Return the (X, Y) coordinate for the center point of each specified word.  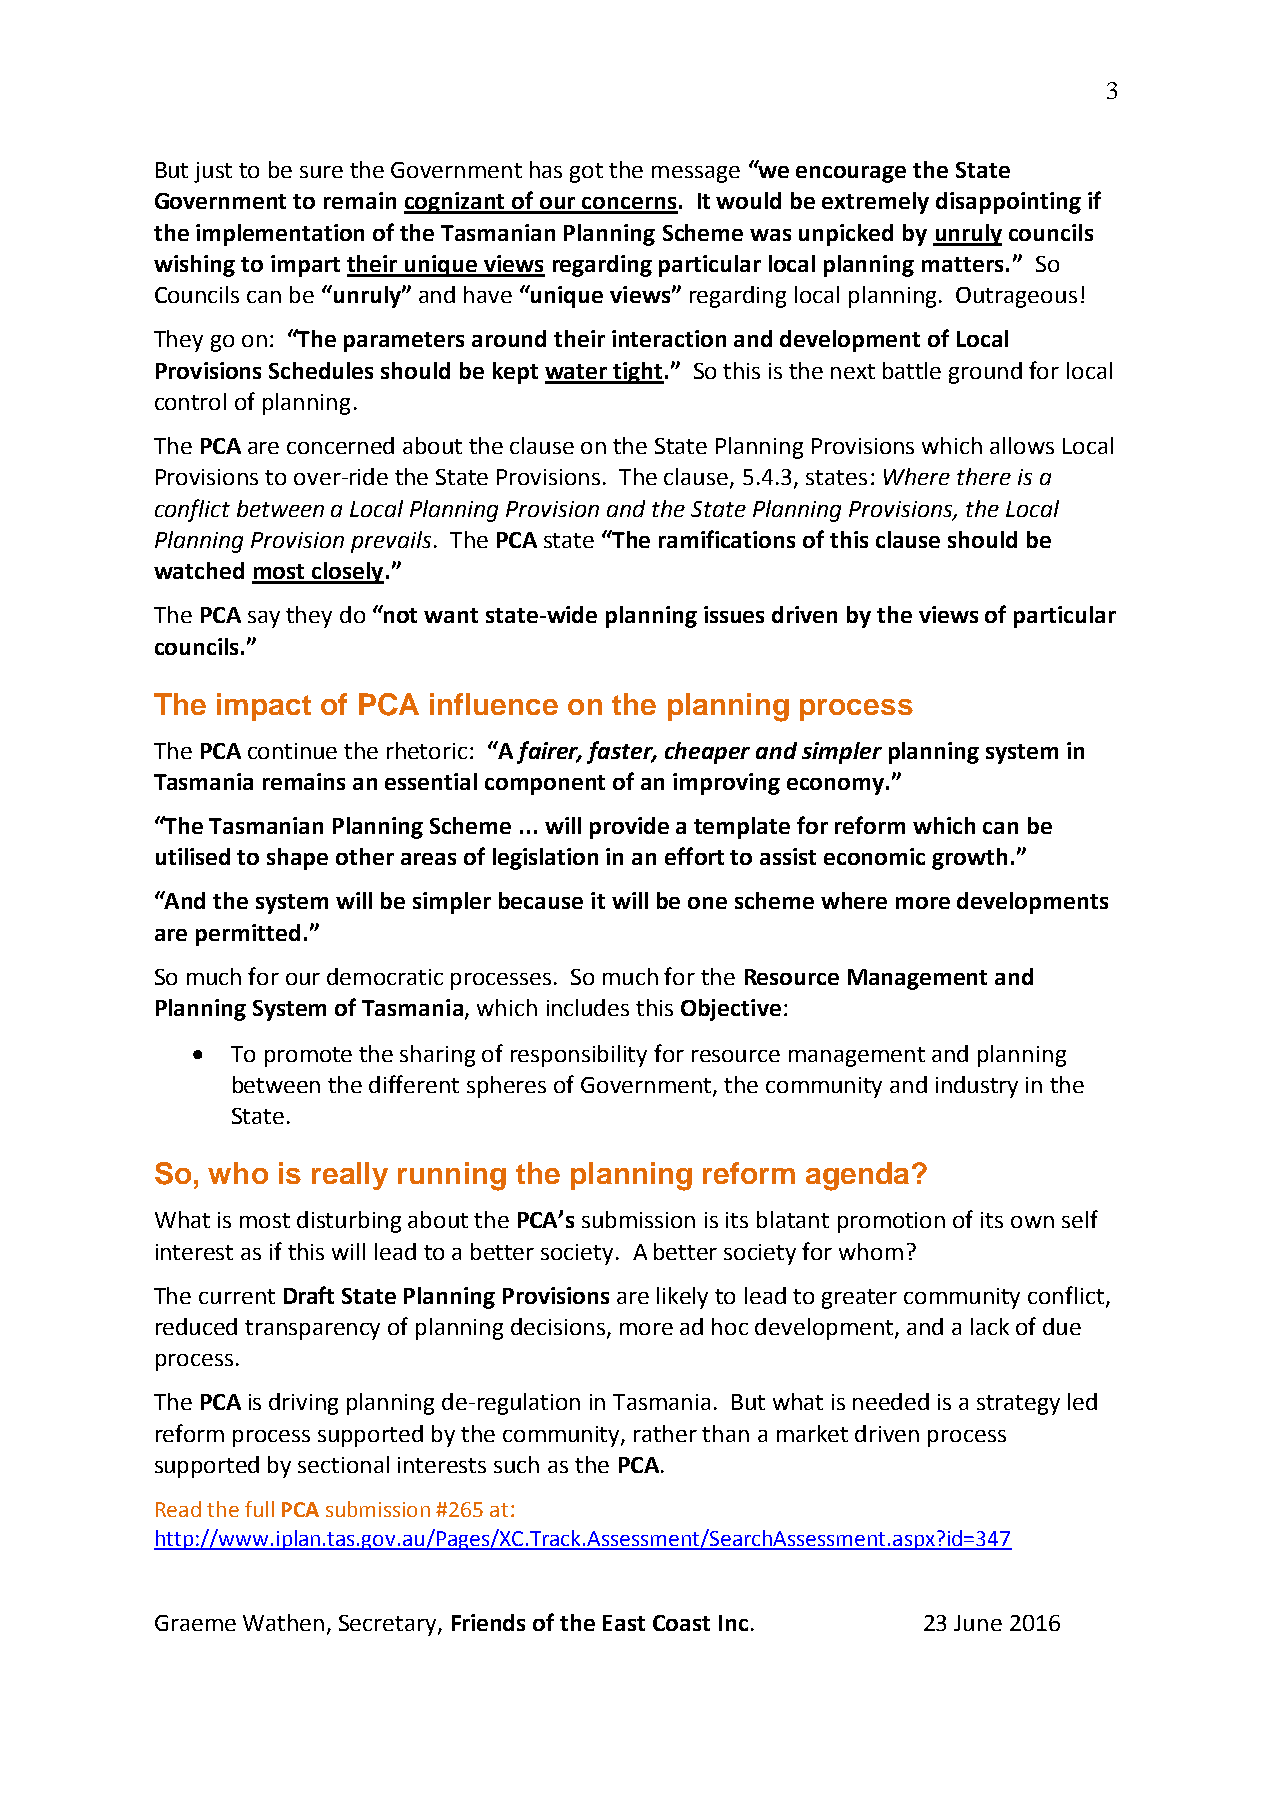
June (978, 1623)
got (586, 173)
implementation (280, 235)
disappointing (1008, 203)
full (259, 1509)
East (624, 1623)
